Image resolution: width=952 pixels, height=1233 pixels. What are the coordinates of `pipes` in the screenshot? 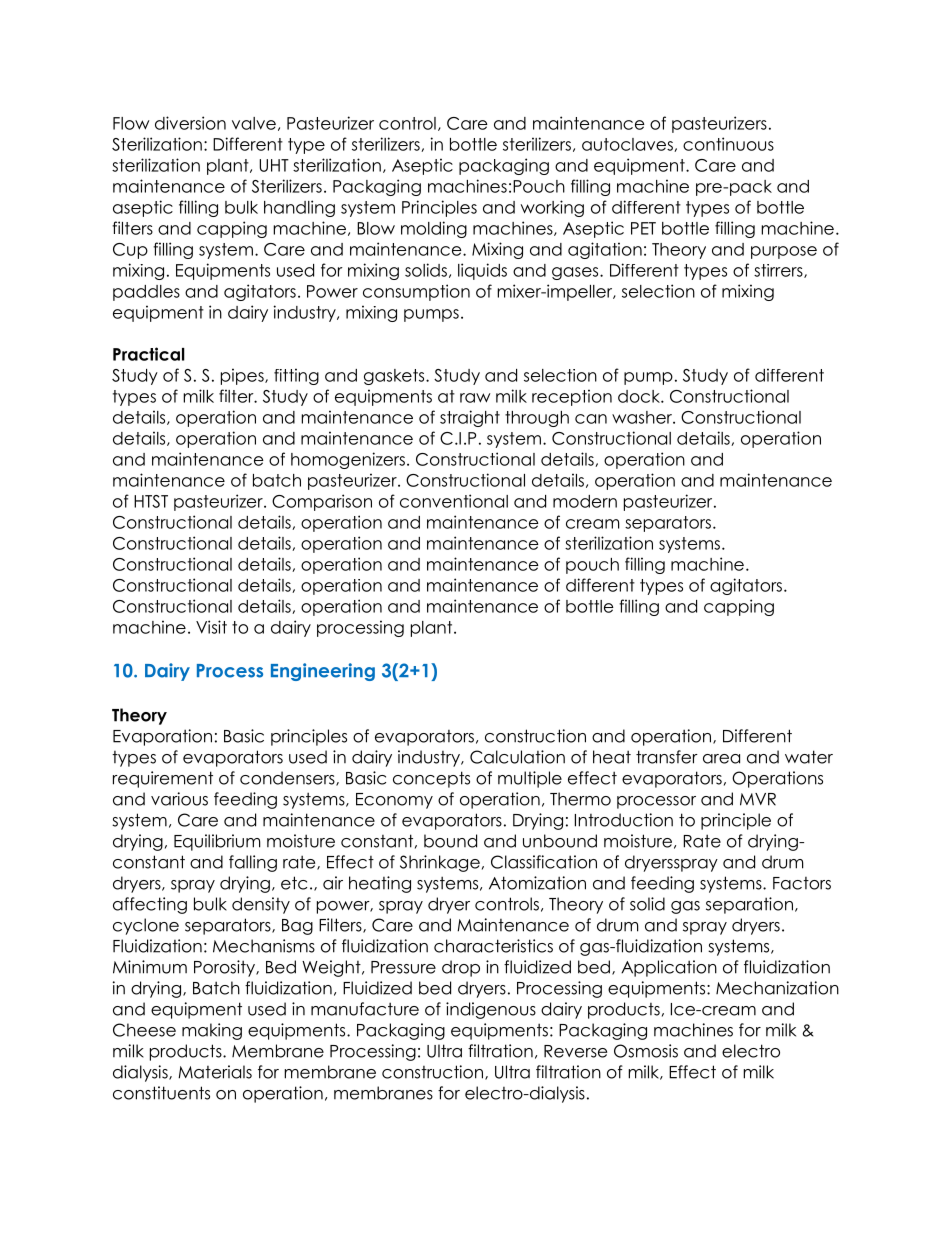 It's located at (243, 376).
